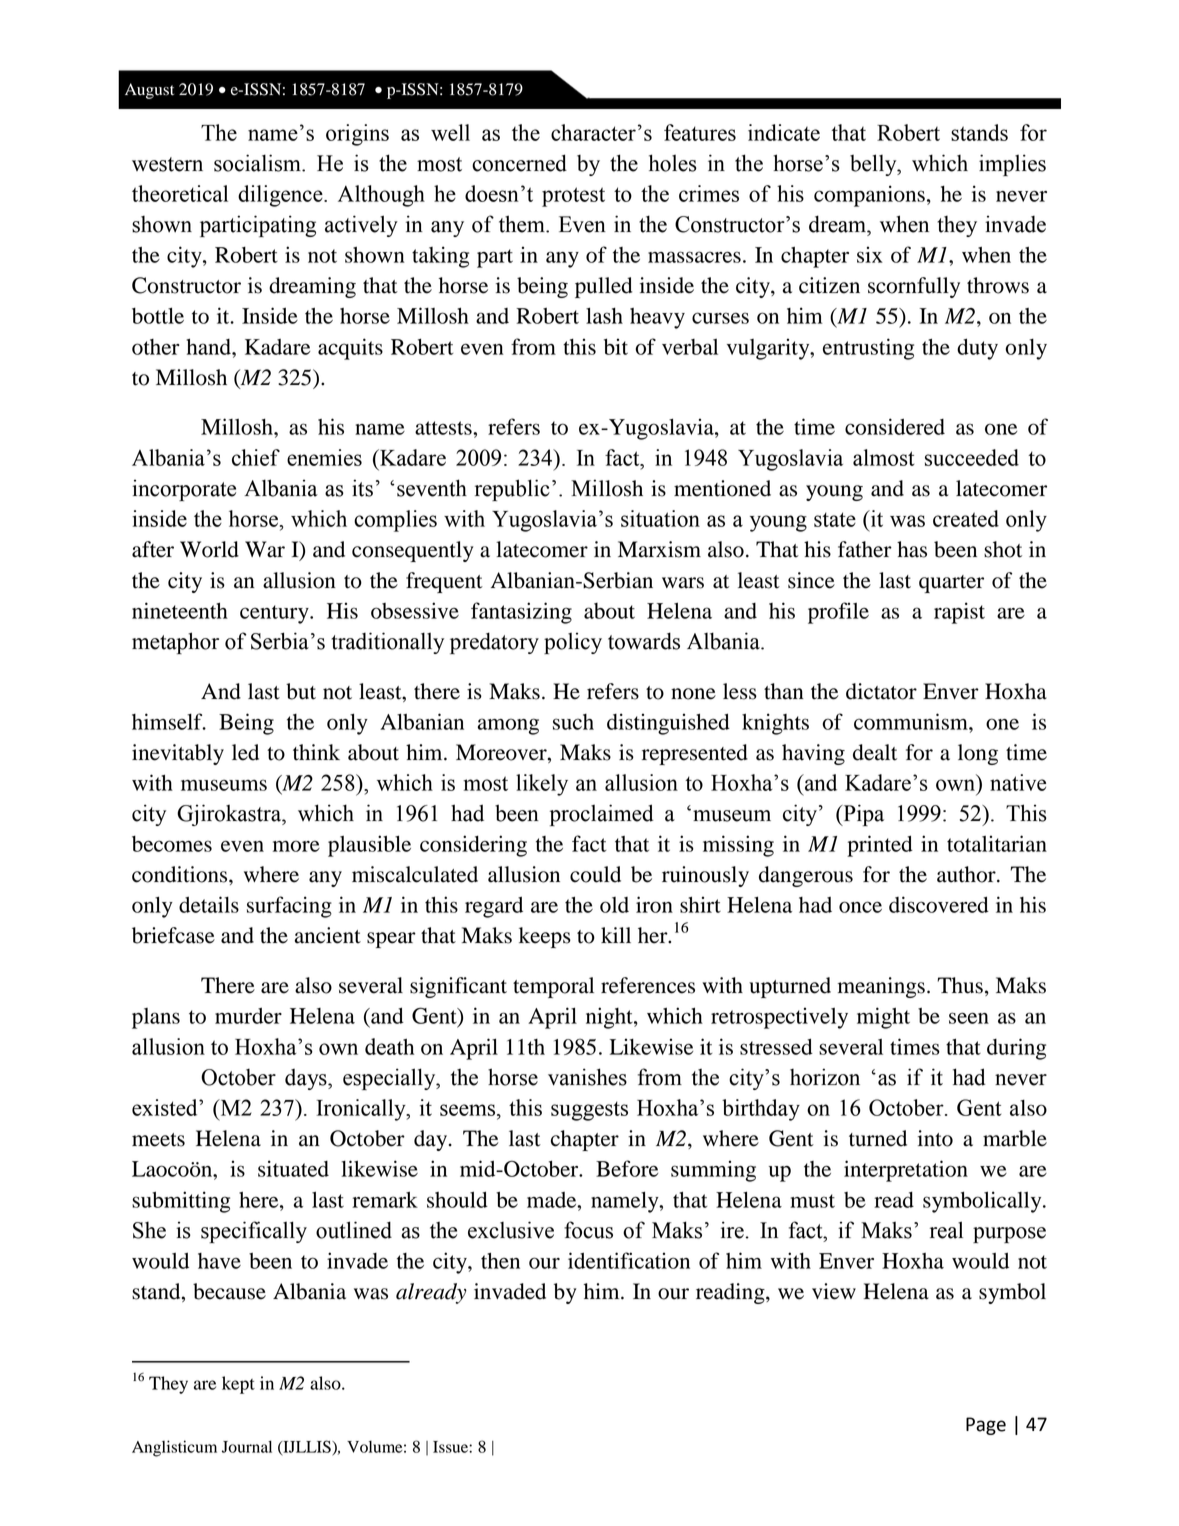 This screenshot has height=1526, width=1179. I want to click on kept, so click(238, 1385).
